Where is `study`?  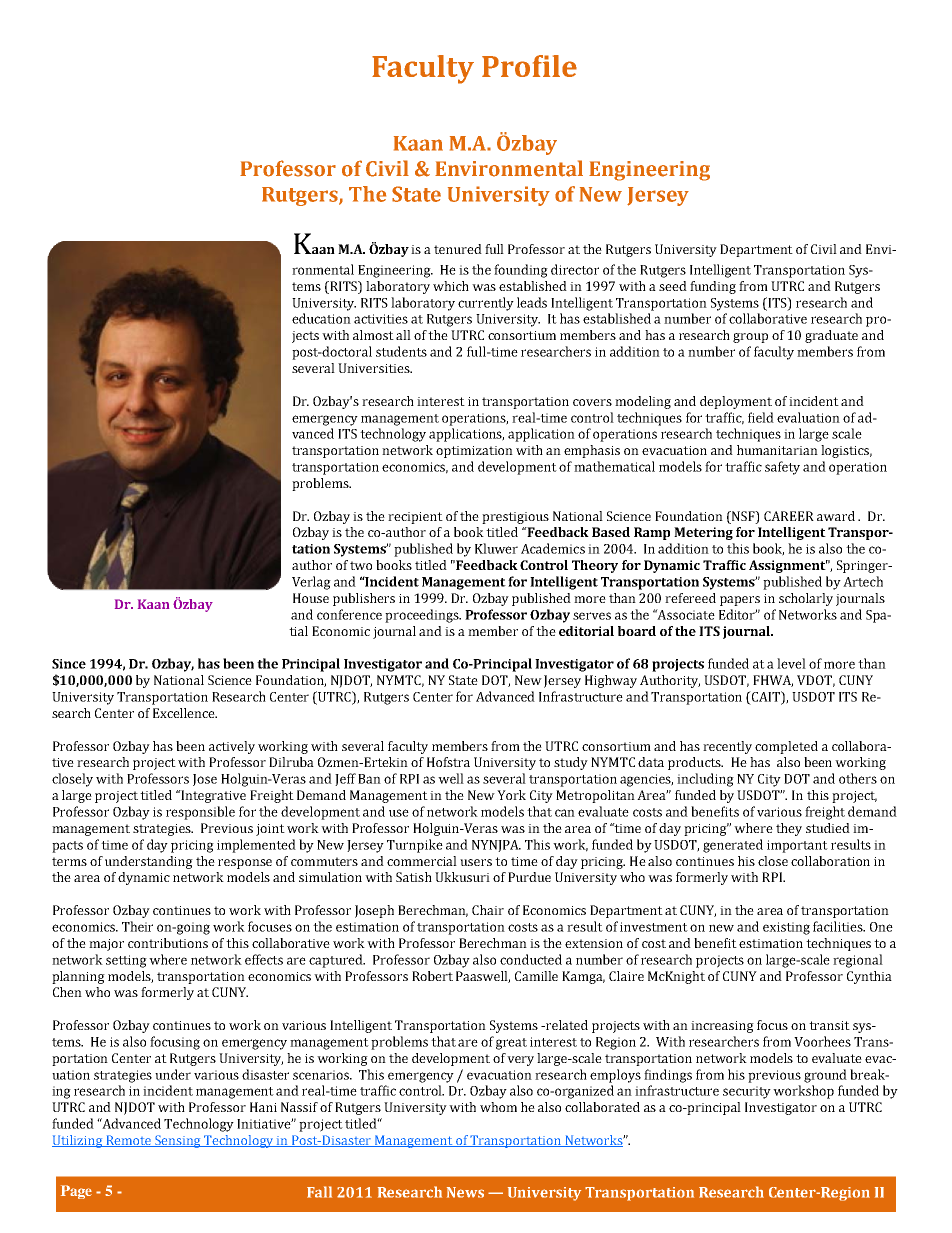
study is located at coordinates (571, 763).
